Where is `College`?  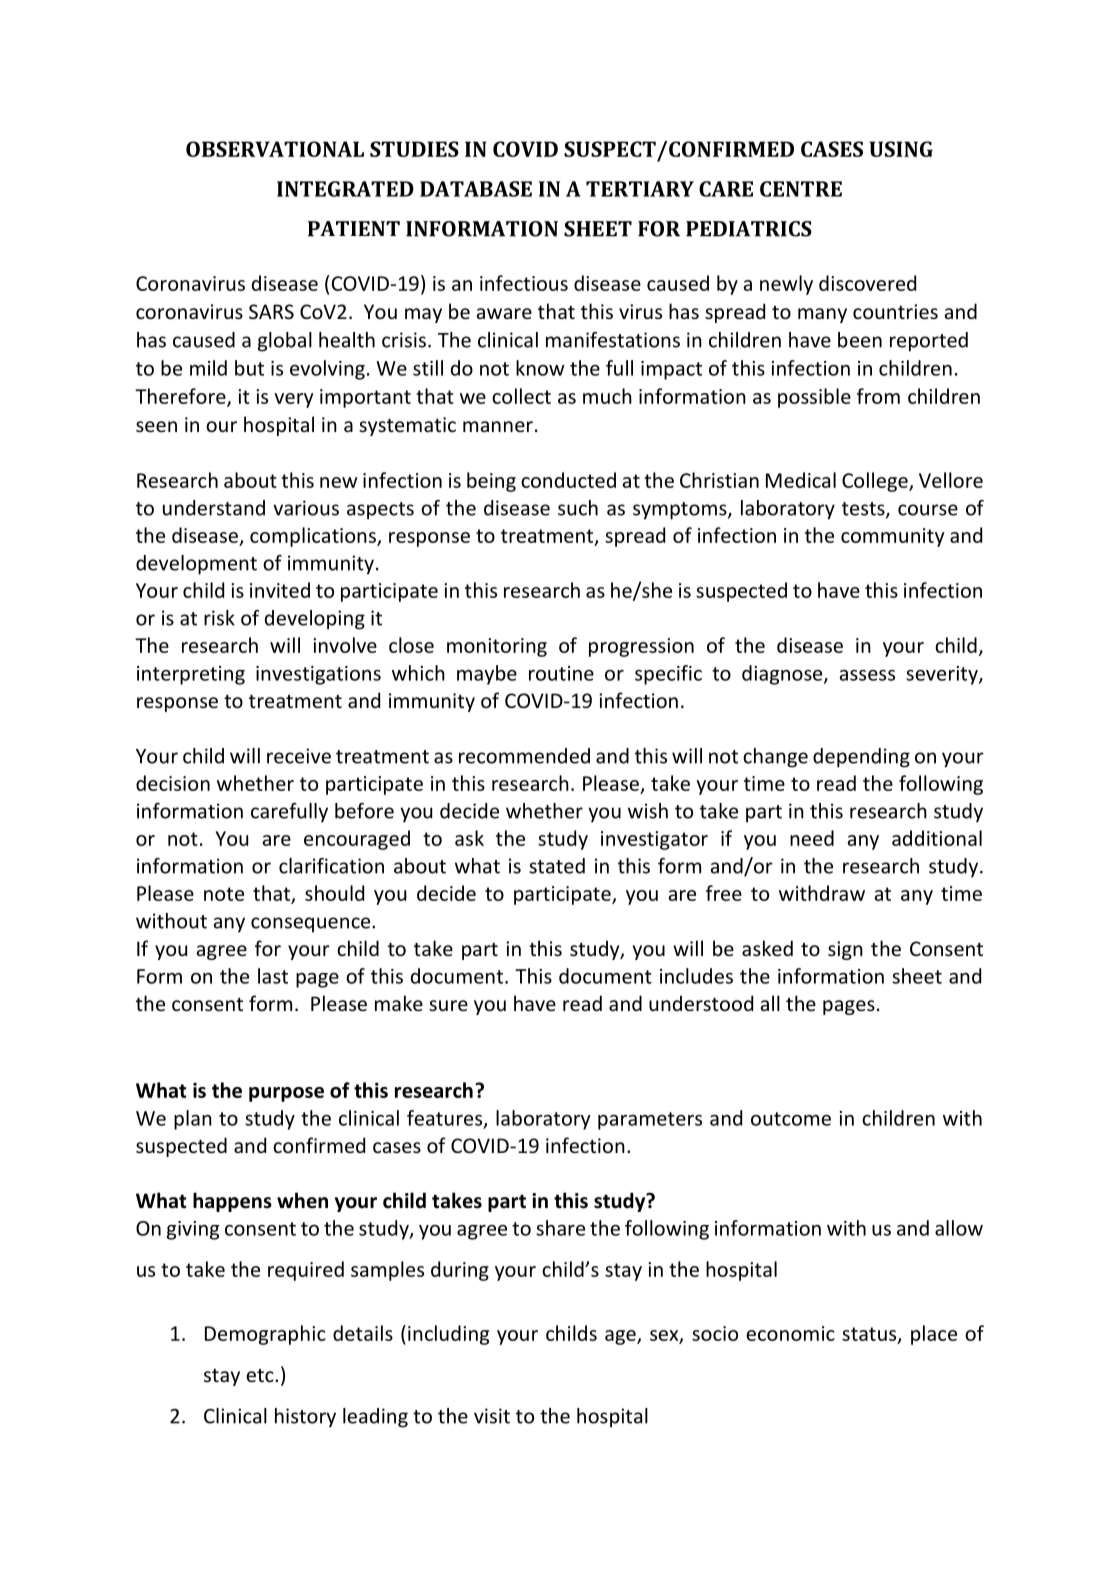
College is located at coordinates (876, 482).
